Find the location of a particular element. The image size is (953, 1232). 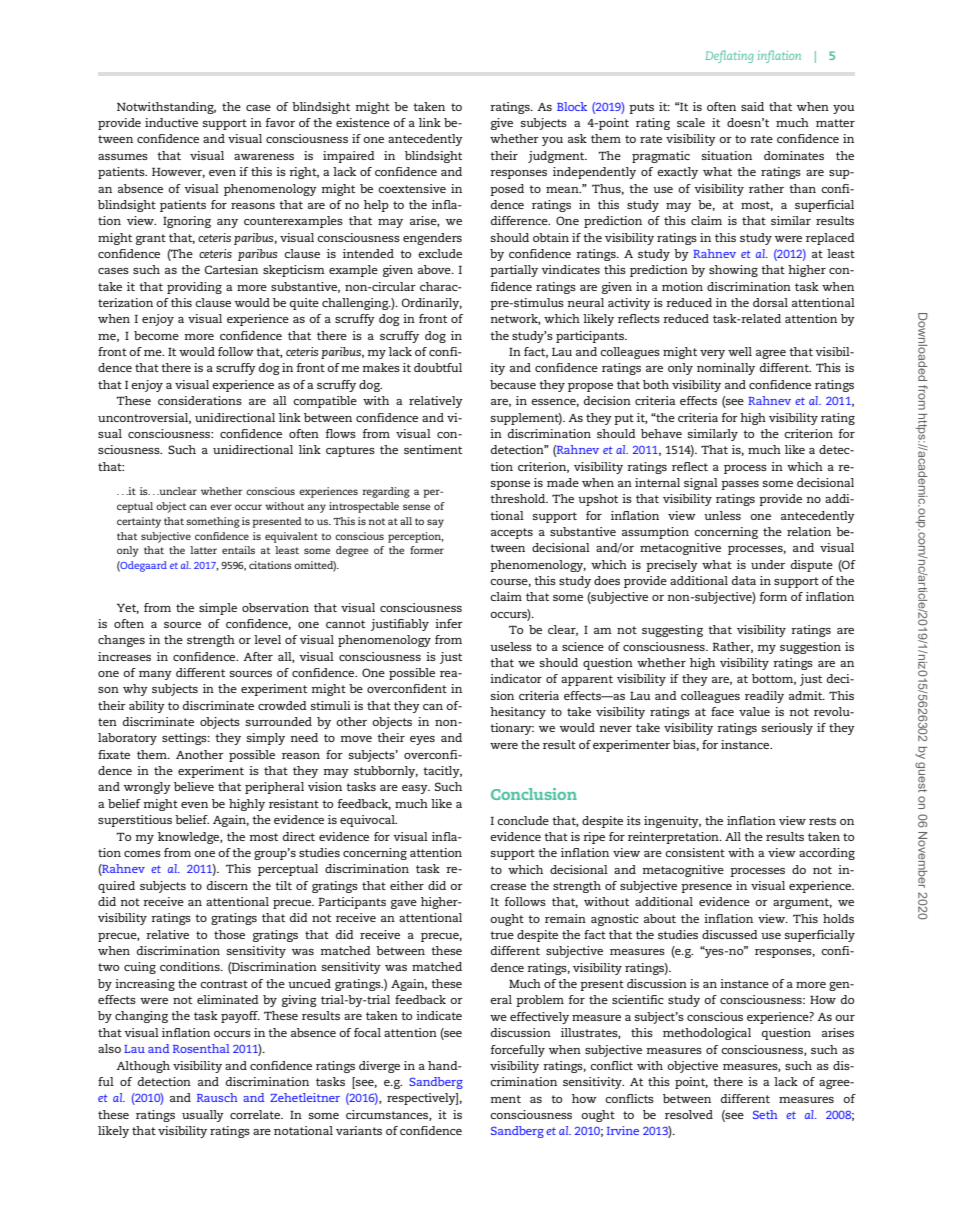

correlate is located at coordinates (256, 1114).
